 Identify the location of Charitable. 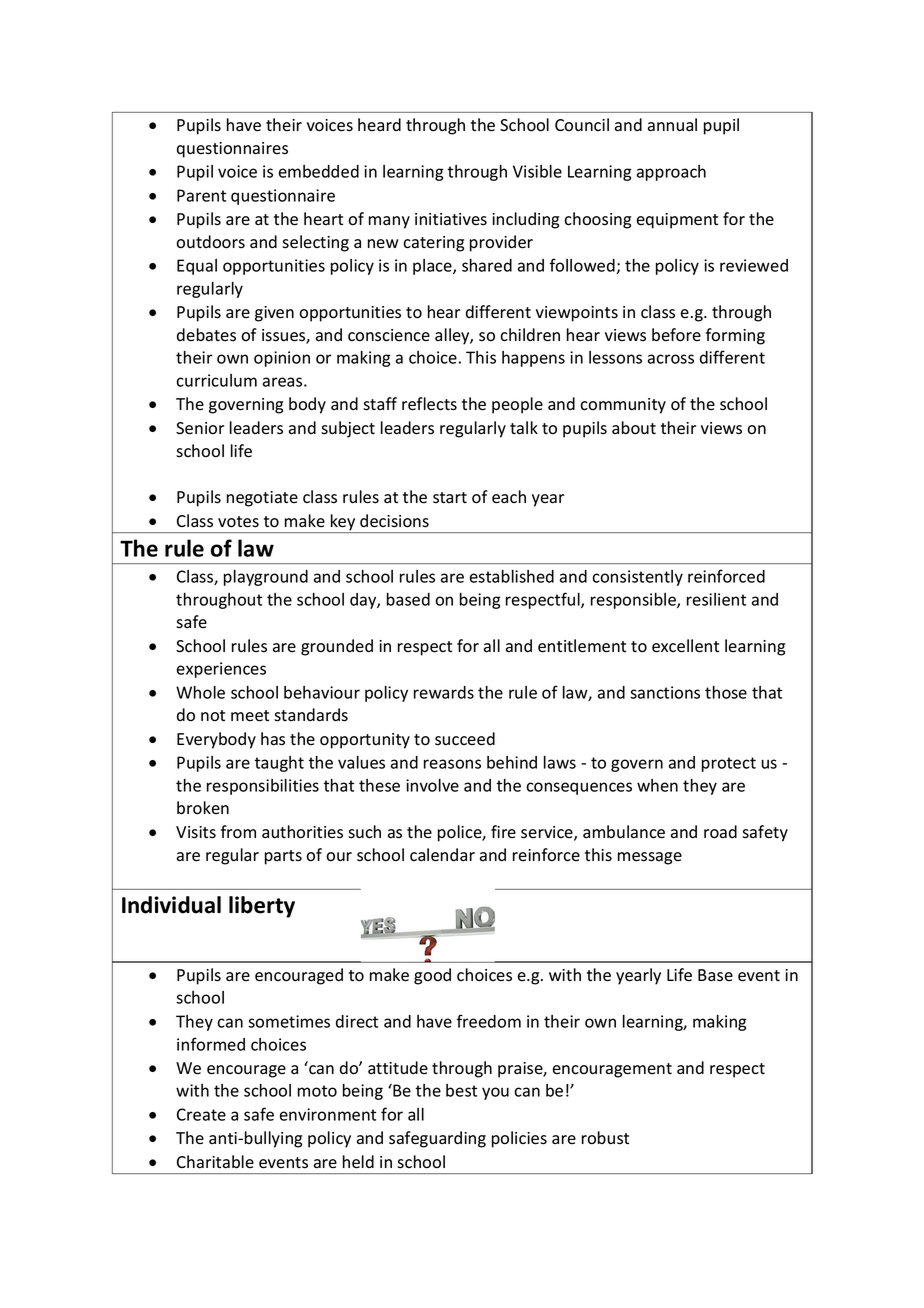
(215, 1162).
